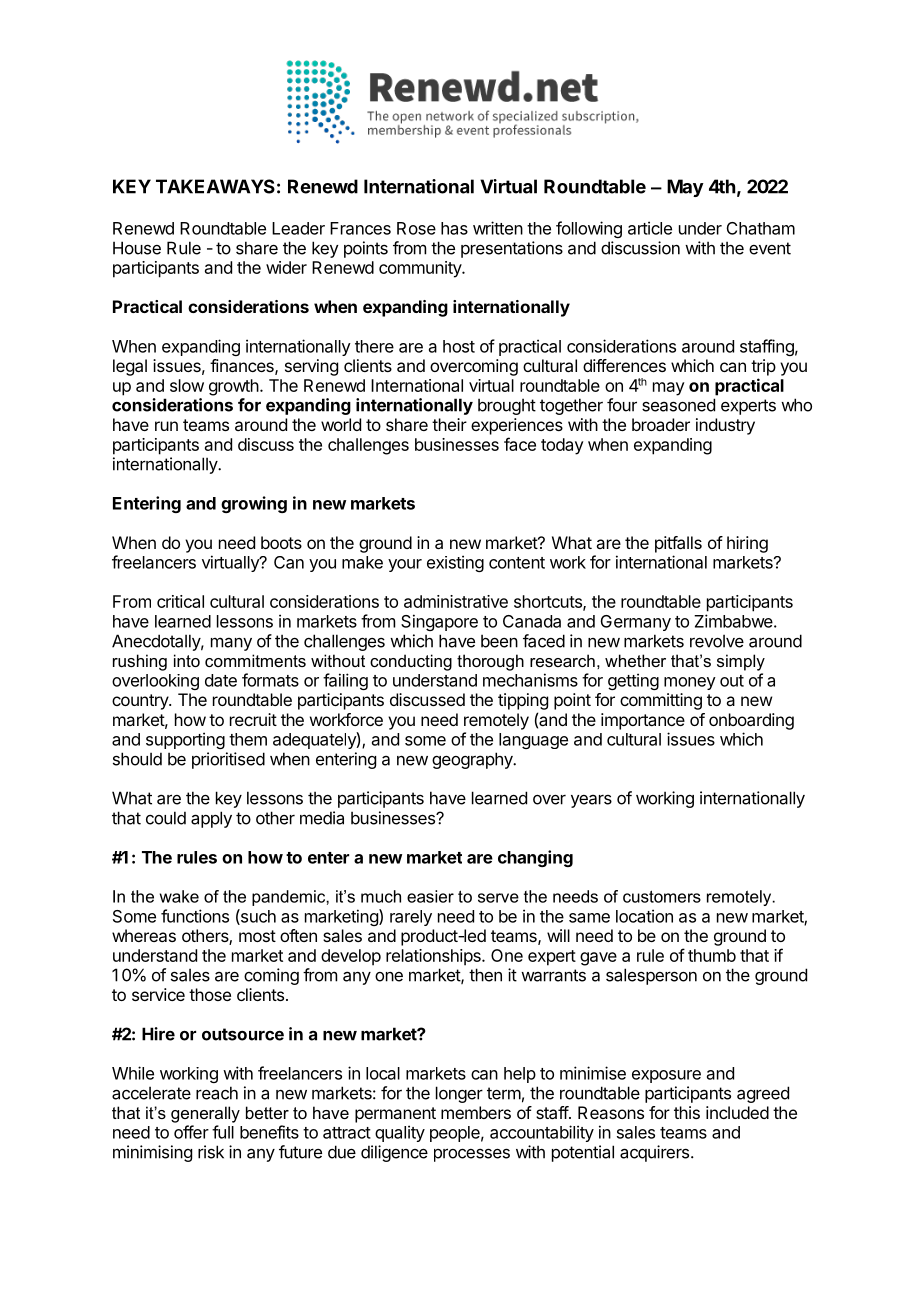  What do you see at coordinates (741, 662) in the page?
I see `simply` at bounding box center [741, 662].
